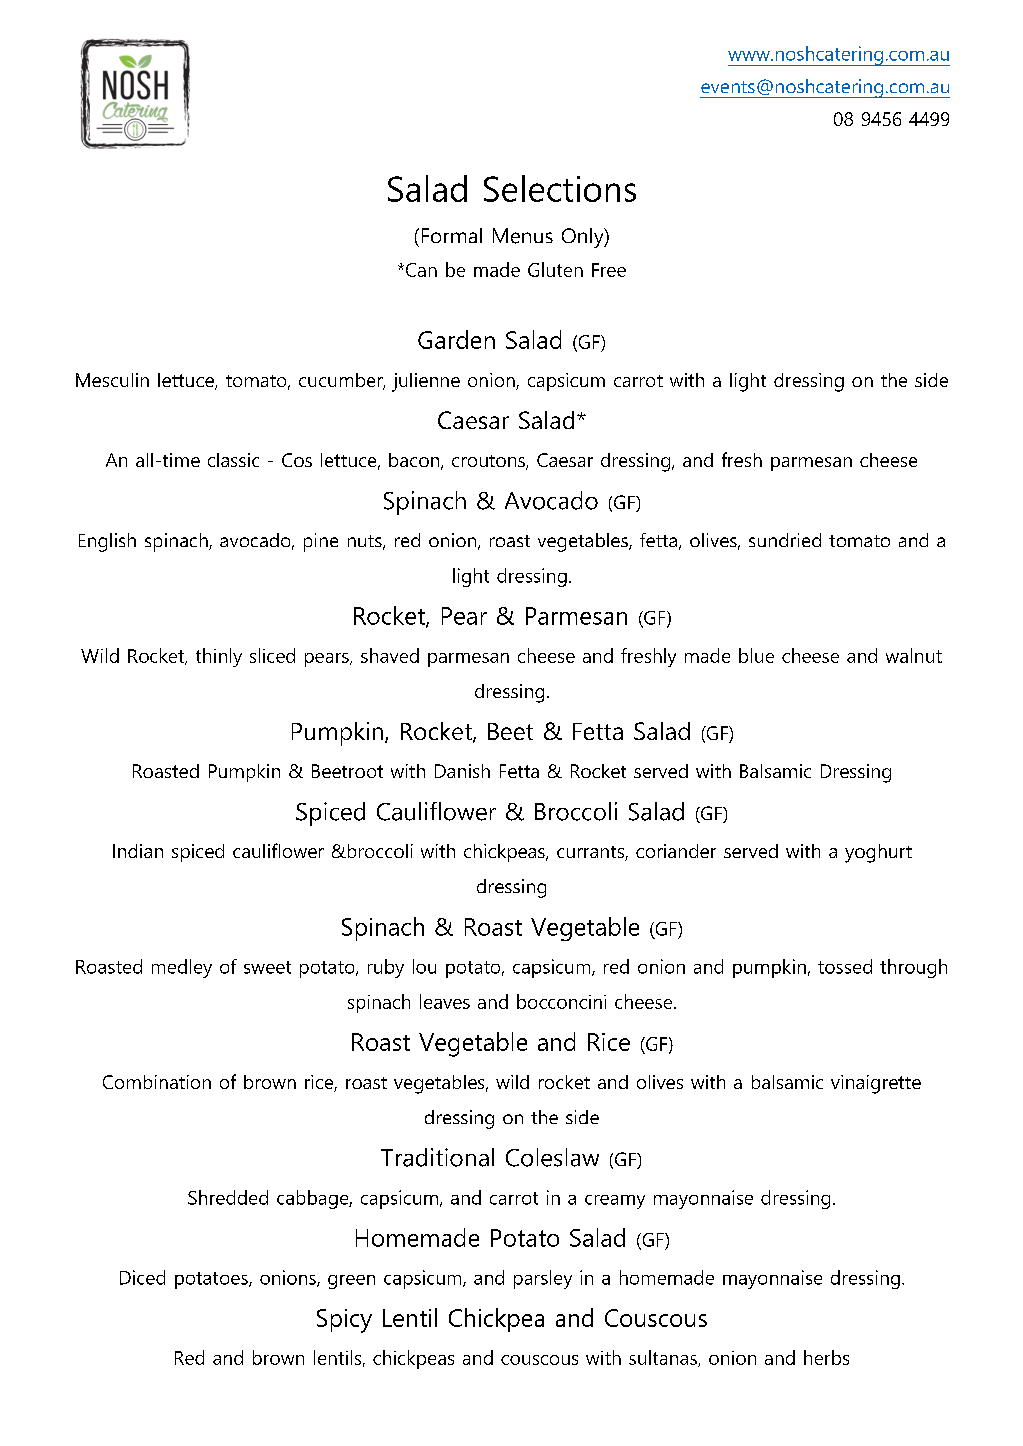 The image size is (1023, 1446). I want to click on Free, so click(609, 270).
